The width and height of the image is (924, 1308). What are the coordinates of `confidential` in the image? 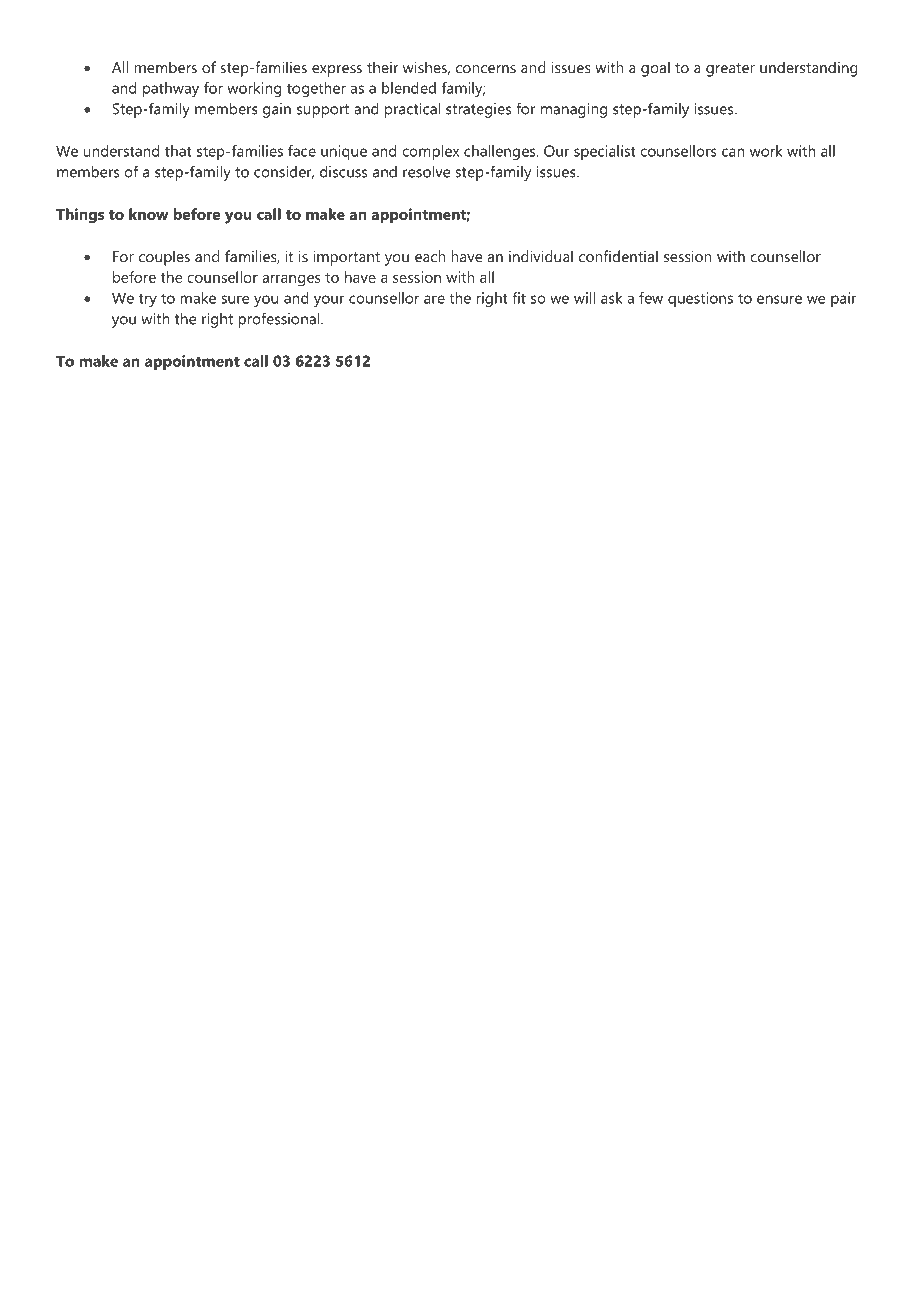 It's located at (618, 256).
